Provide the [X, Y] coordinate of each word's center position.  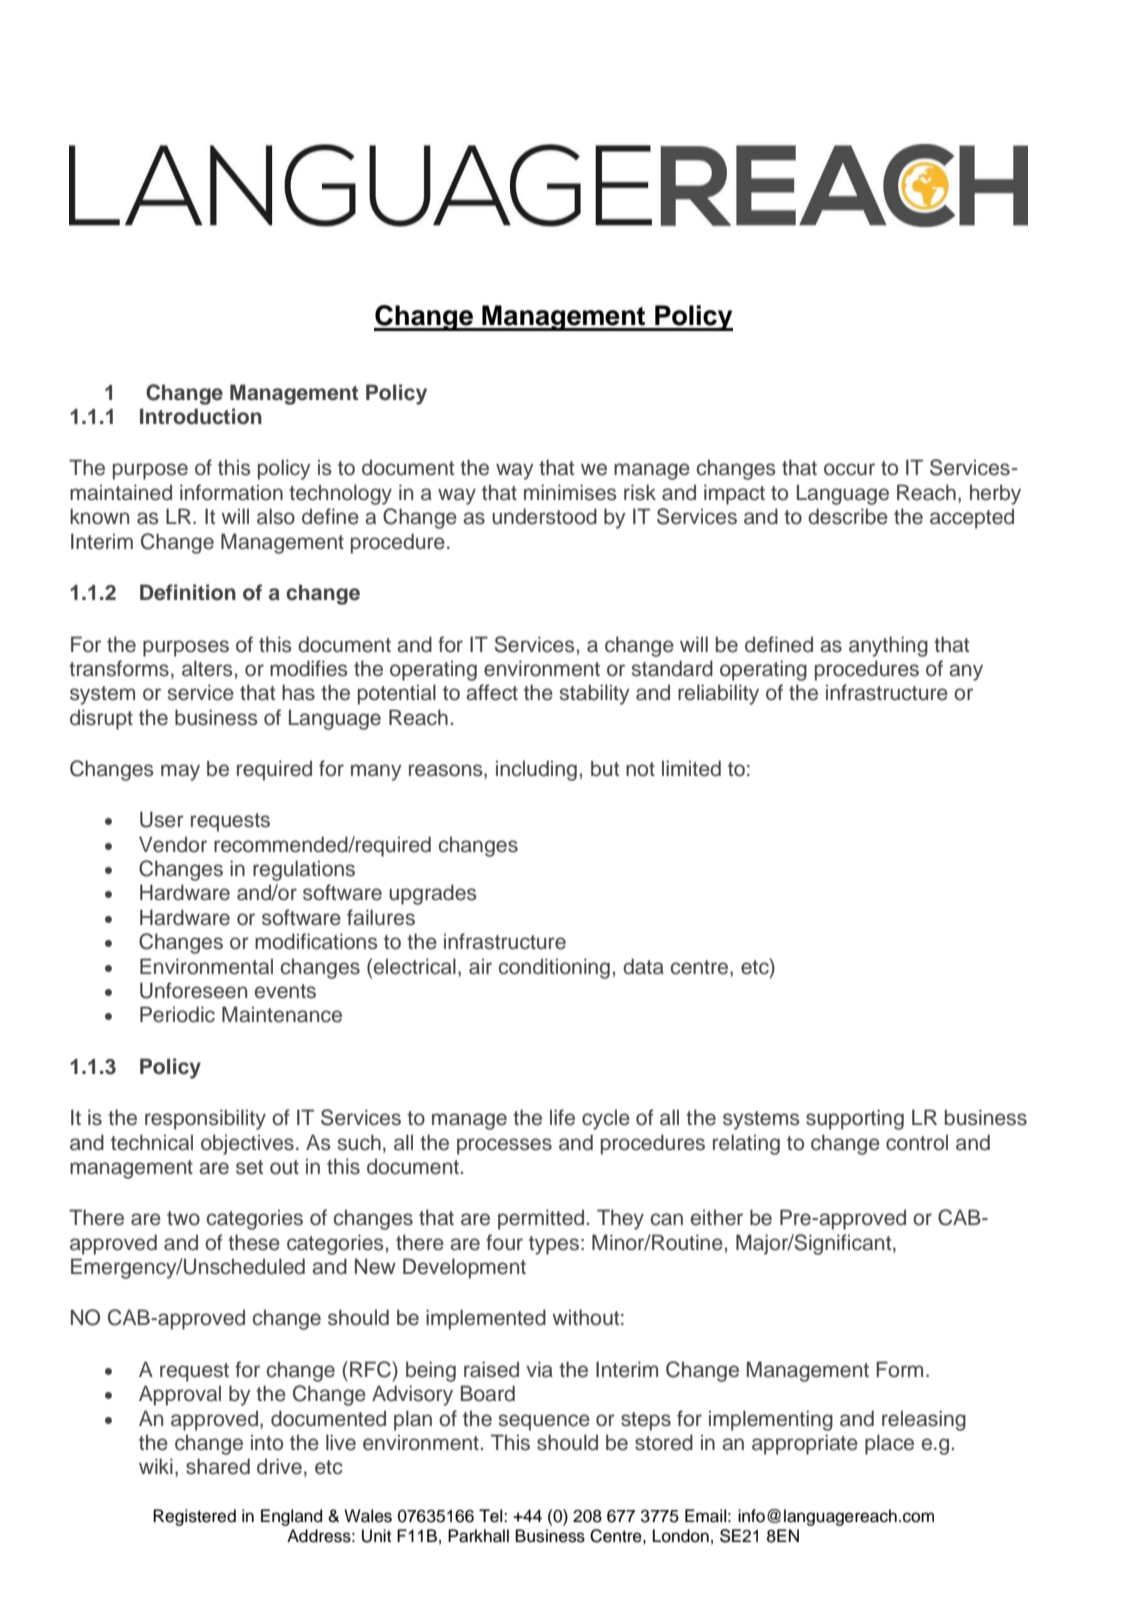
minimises [570, 492]
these [254, 1242]
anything [888, 646]
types [554, 1245]
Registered [194, 1517]
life [562, 1117]
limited [691, 768]
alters [207, 668]
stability [595, 694]
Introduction [201, 416]
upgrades [433, 894]
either [717, 1217]
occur [849, 469]
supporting [855, 1119]
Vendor [173, 844]
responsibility [205, 1119]
